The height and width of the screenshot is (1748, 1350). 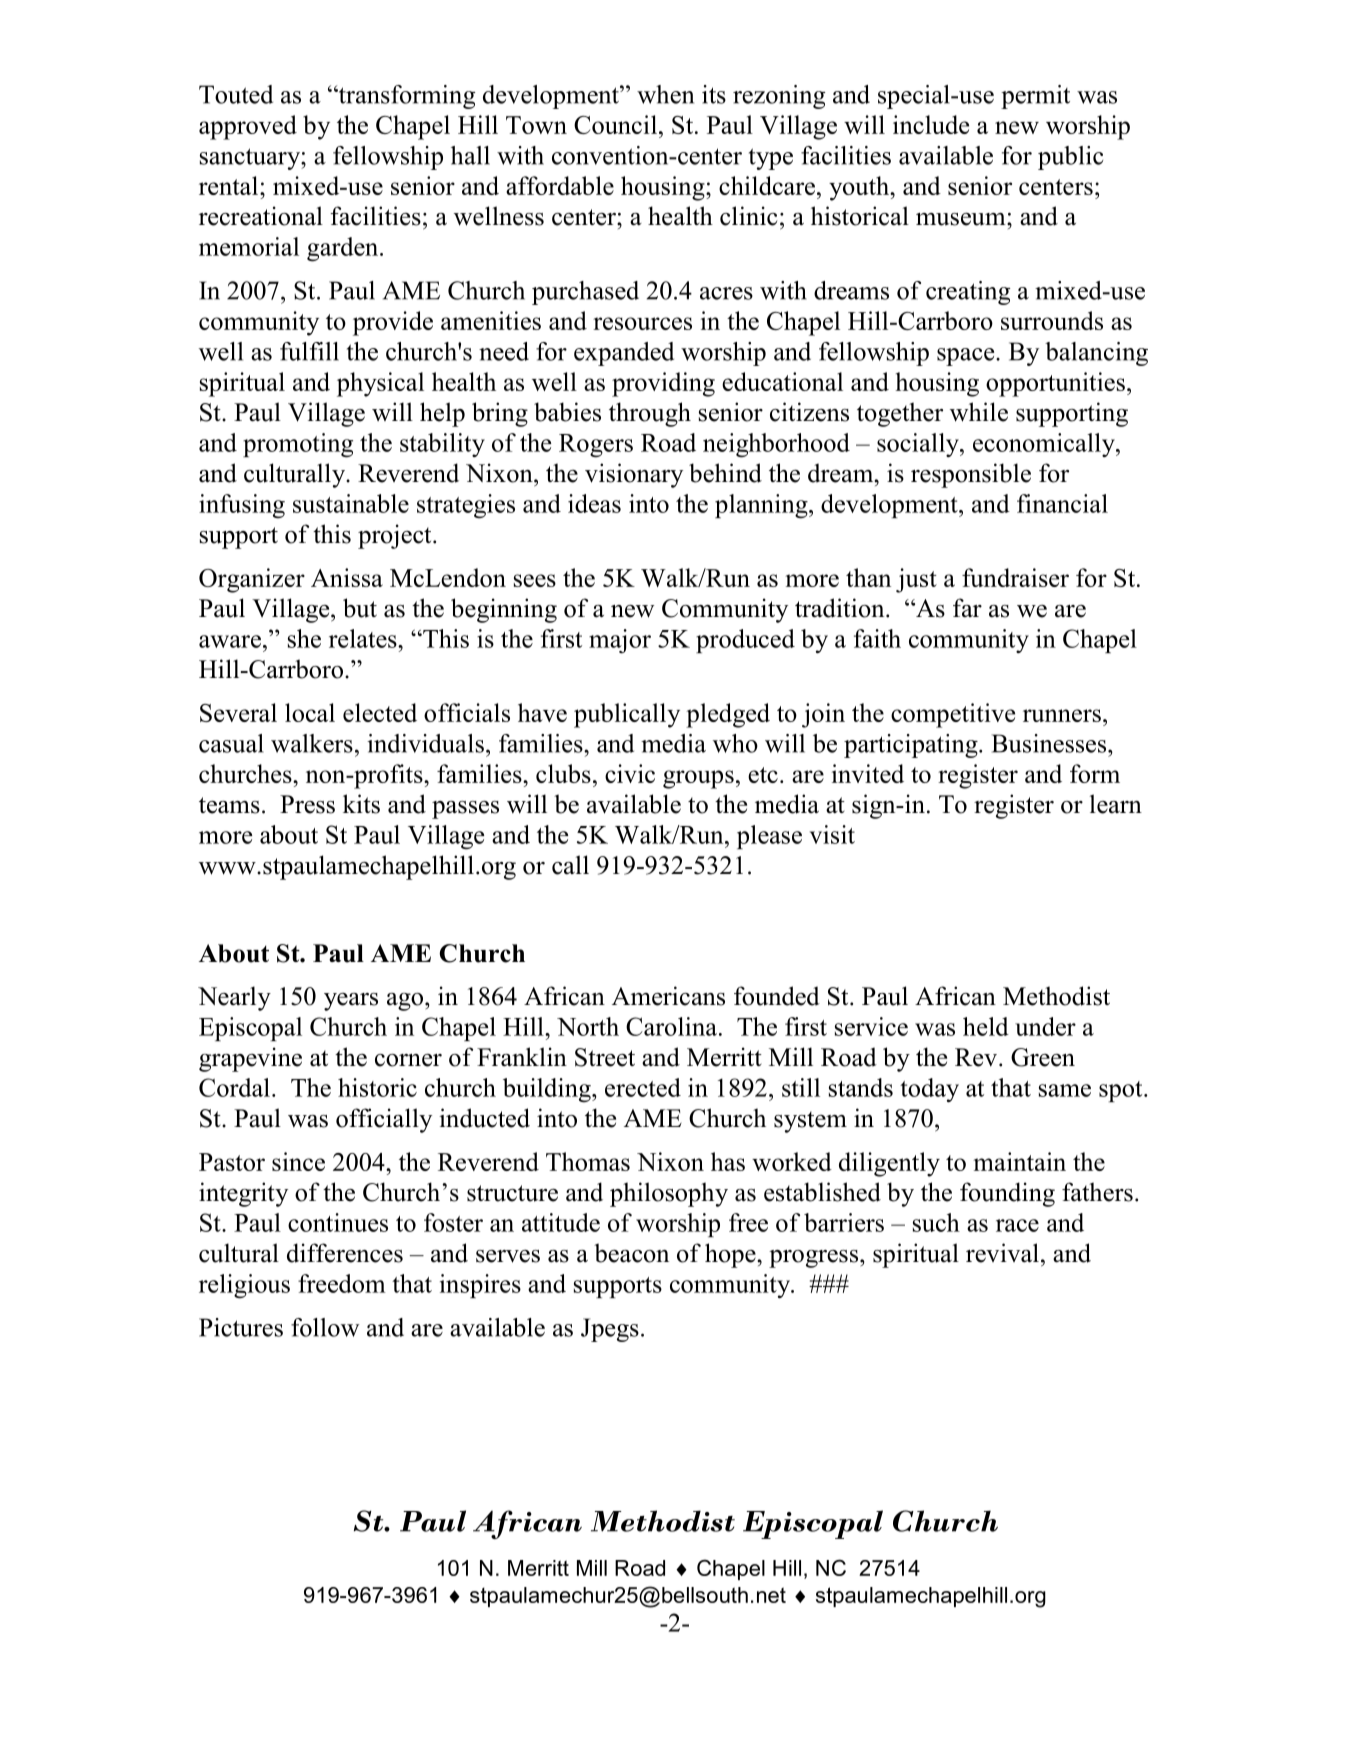 I want to click on providing, so click(x=663, y=384).
